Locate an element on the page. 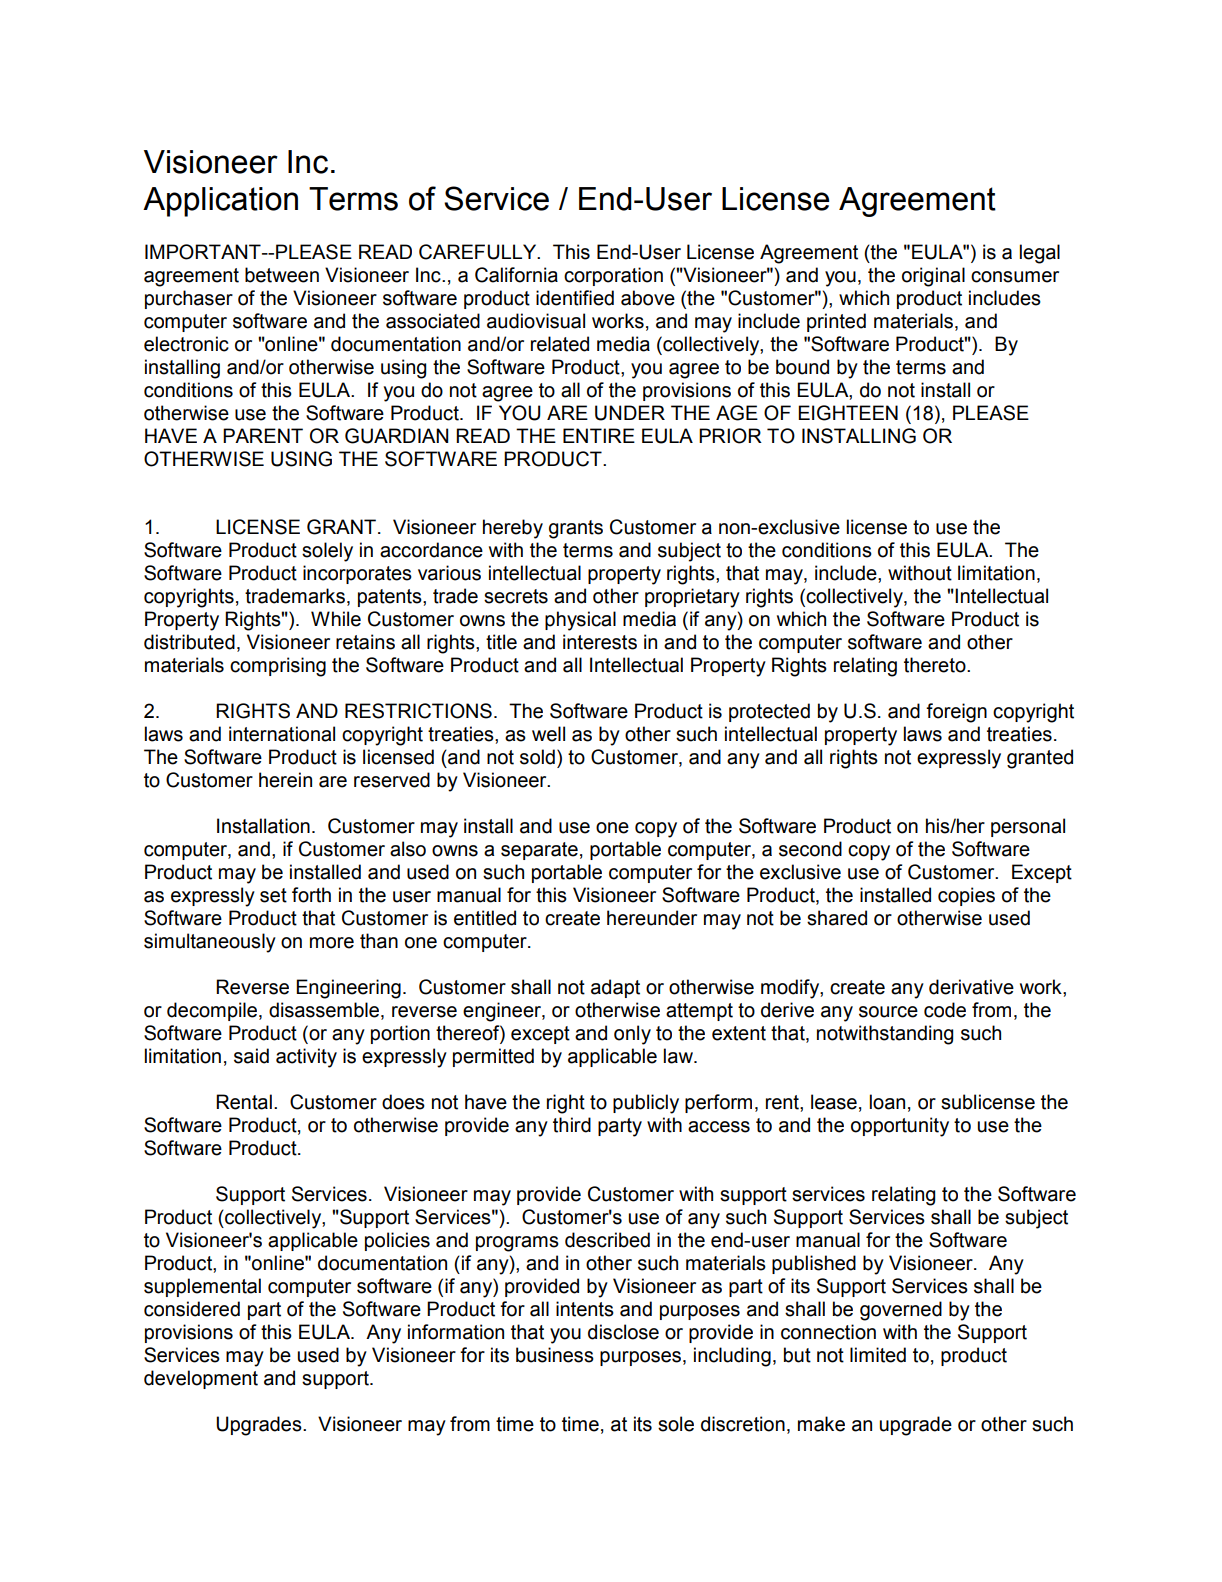 The height and width of the document is (1582, 1222). development is located at coordinates (201, 1379).
